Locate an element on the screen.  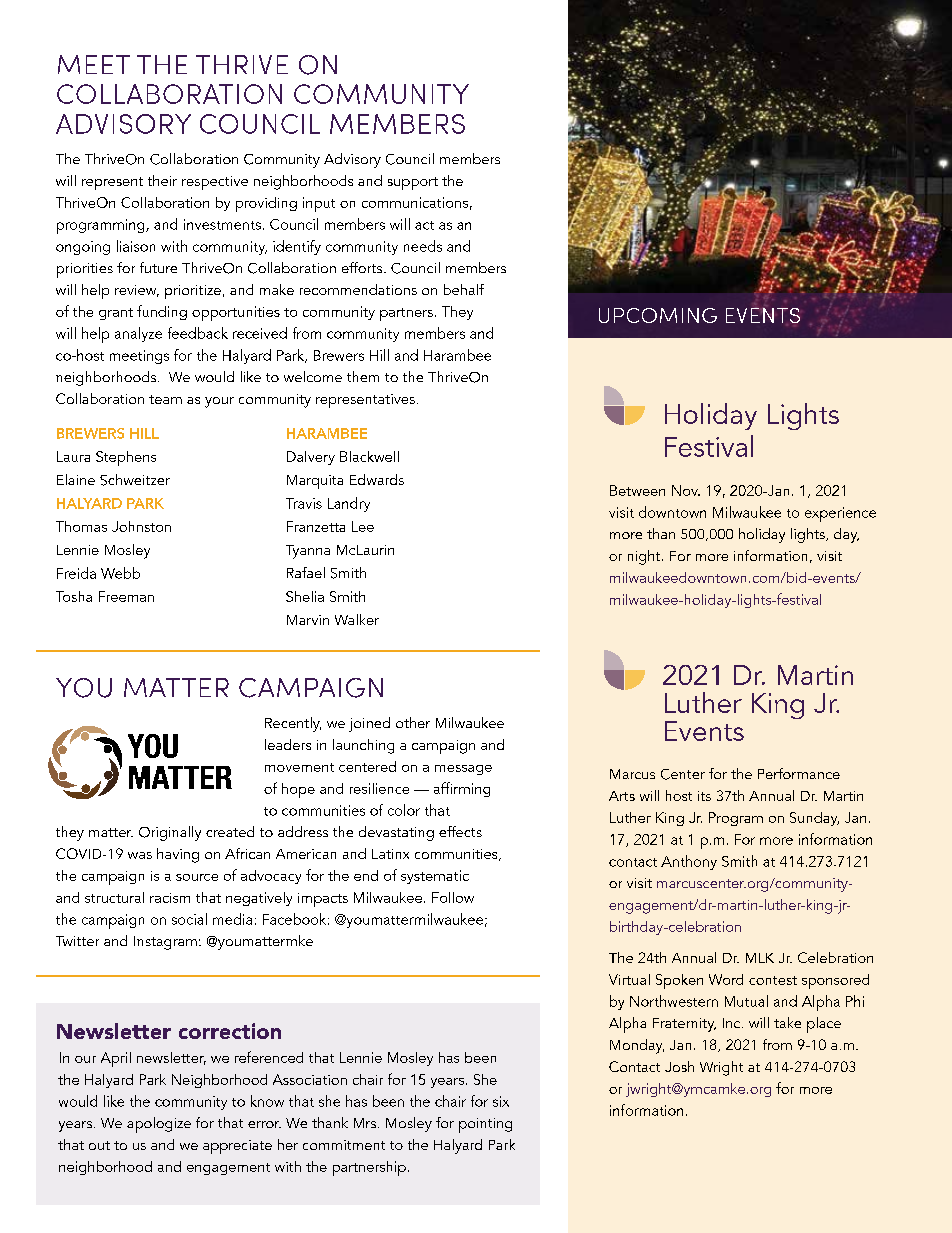
apologize is located at coordinates (159, 1125).
